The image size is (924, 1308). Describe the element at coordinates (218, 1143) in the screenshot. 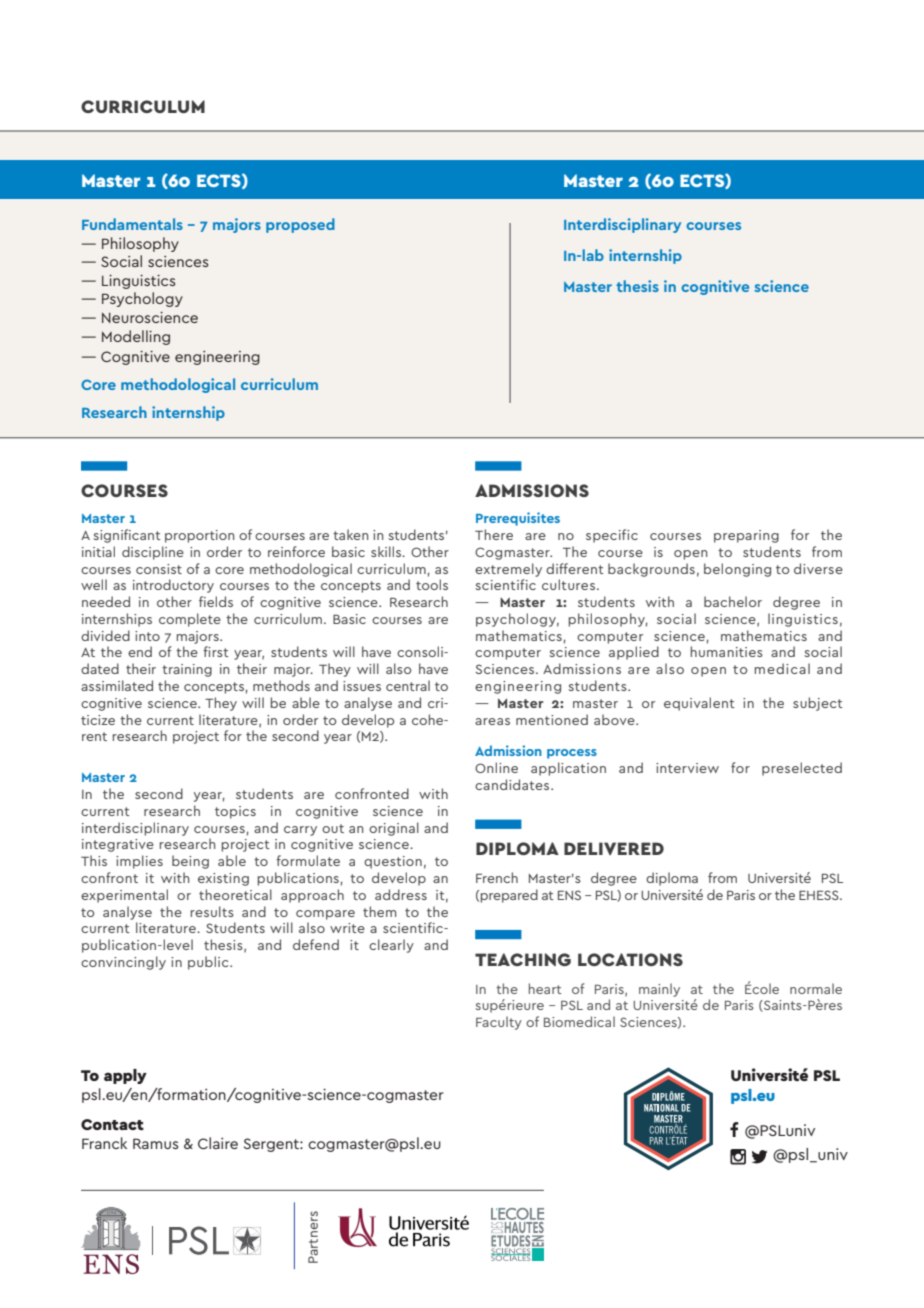

I see `Claire` at that location.
